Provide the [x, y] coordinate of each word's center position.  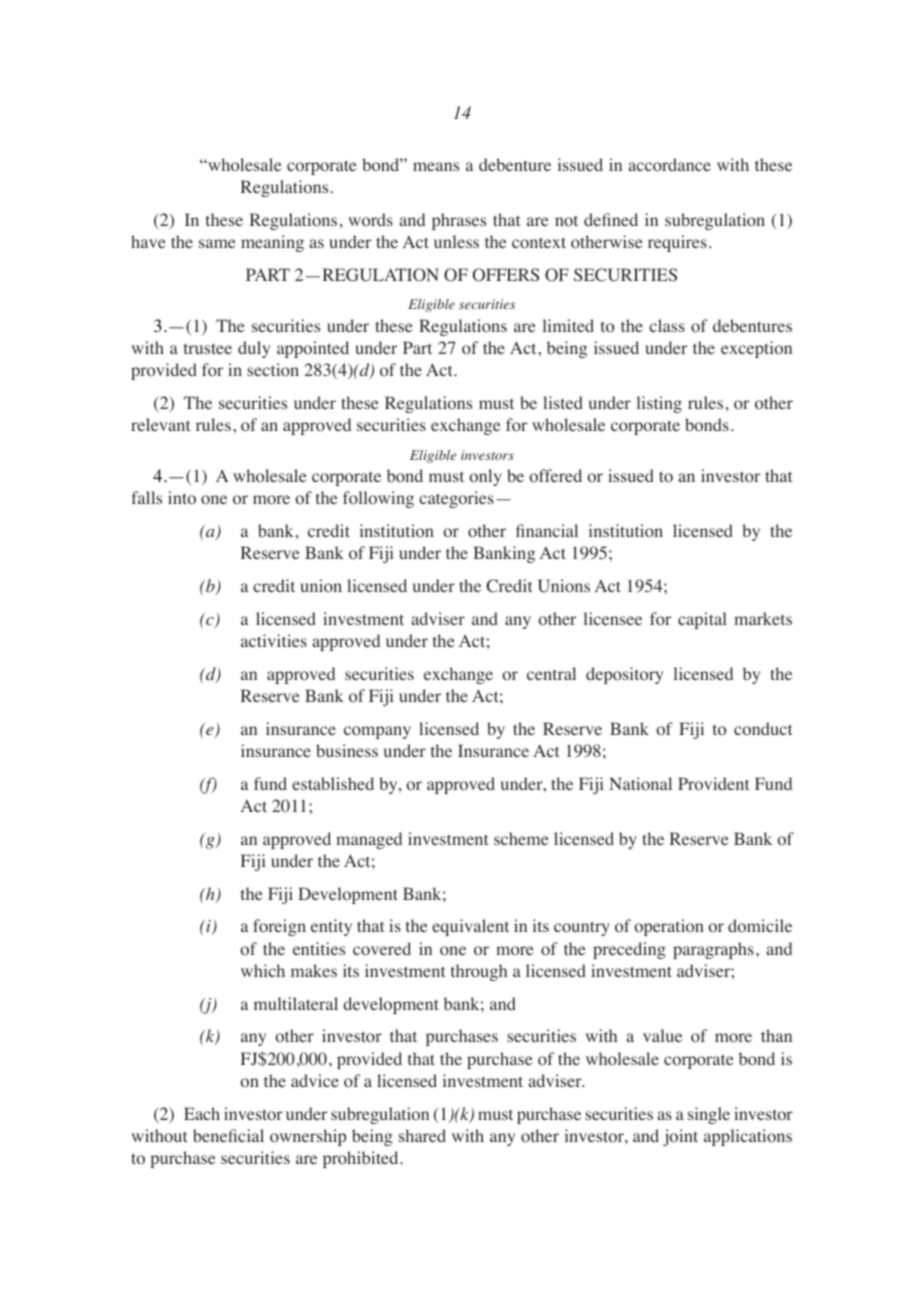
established [333, 783]
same [217, 243]
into [182, 498]
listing [659, 404]
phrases [459, 221]
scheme [521, 838]
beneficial [228, 1135]
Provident [713, 784]
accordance [669, 165]
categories [456, 499]
